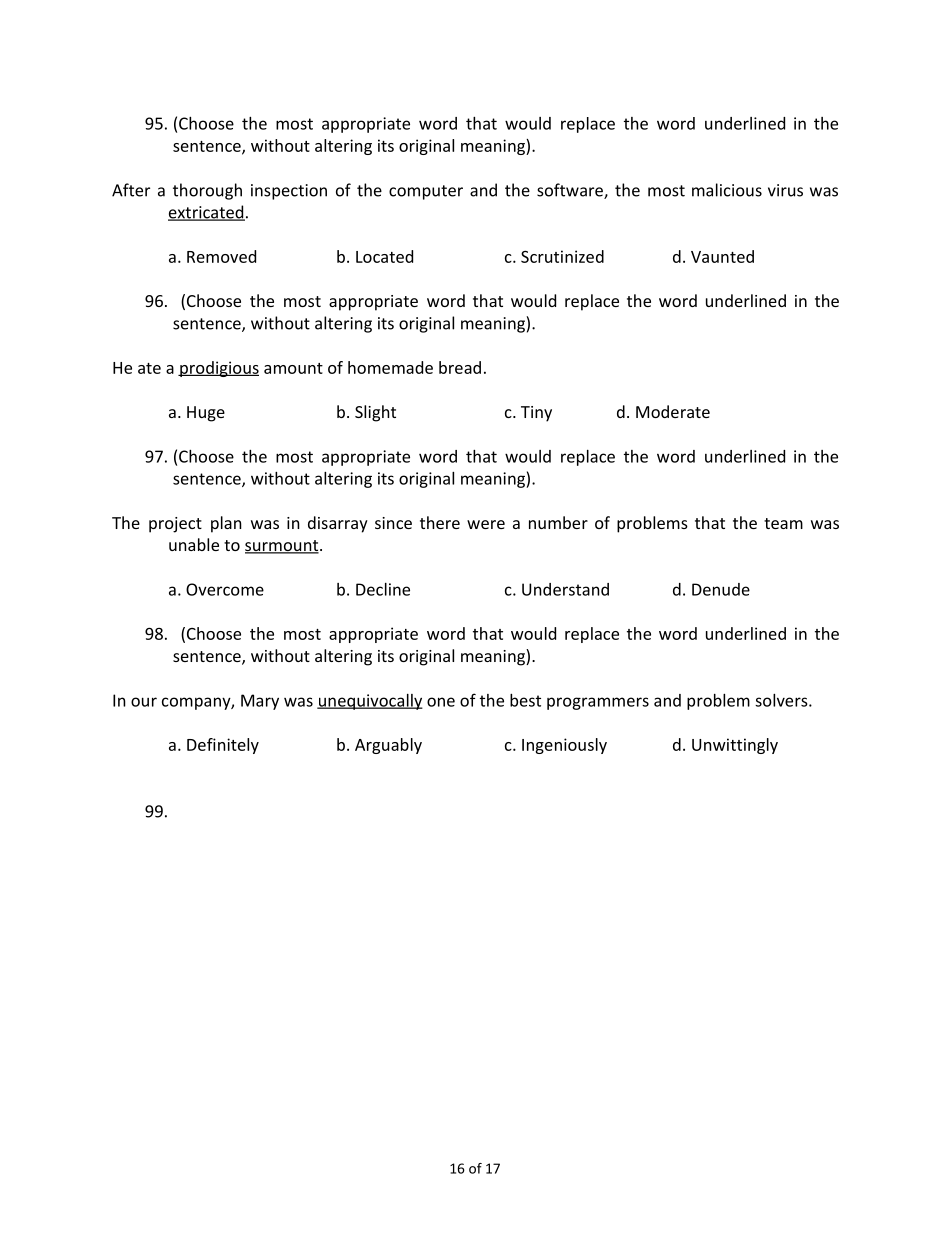 The height and width of the screenshot is (1233, 952). I want to click on Huge, so click(206, 414).
